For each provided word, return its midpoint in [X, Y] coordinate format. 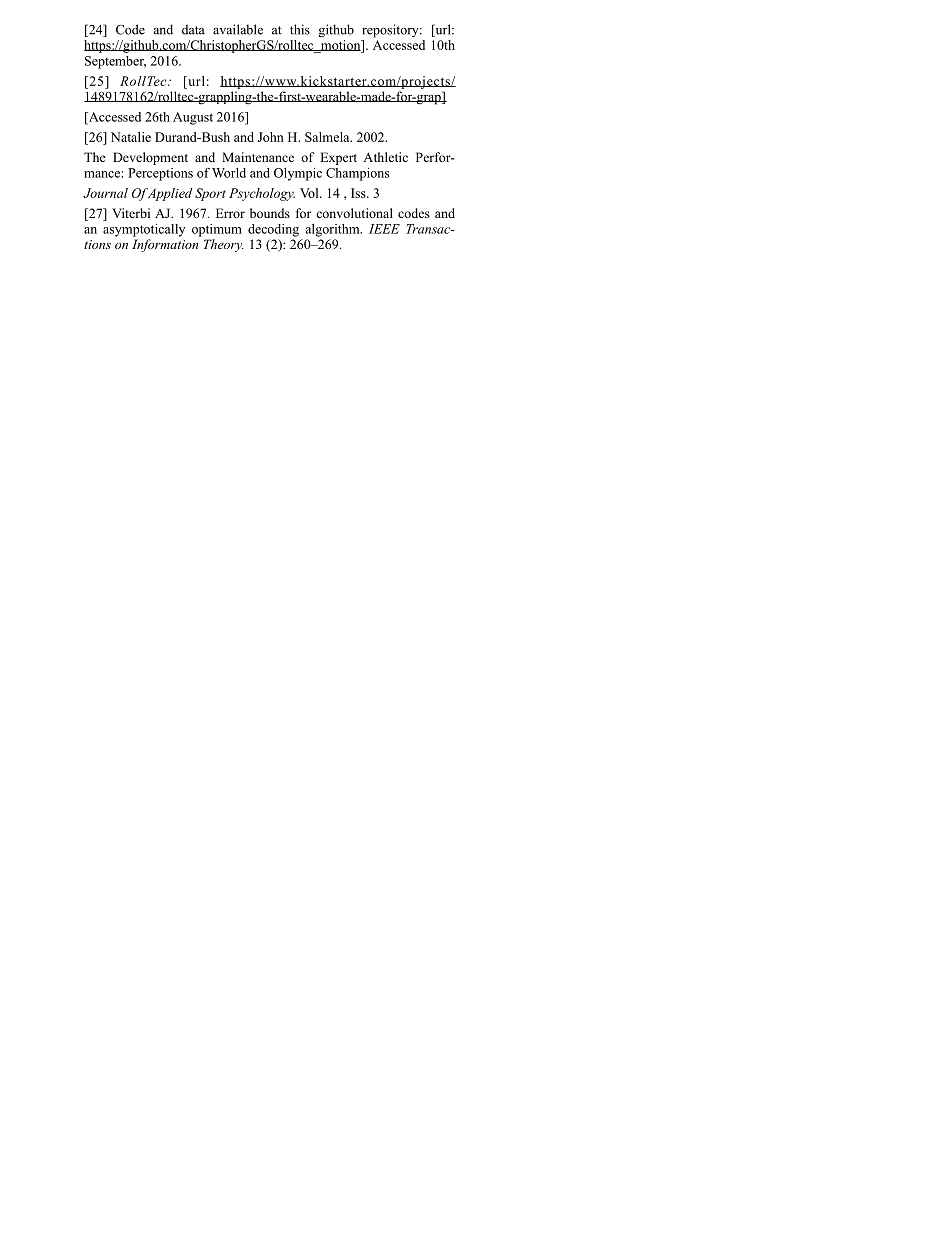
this [300, 29]
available [238, 29]
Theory [224, 245]
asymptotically [144, 230]
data [193, 29]
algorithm [334, 230]
